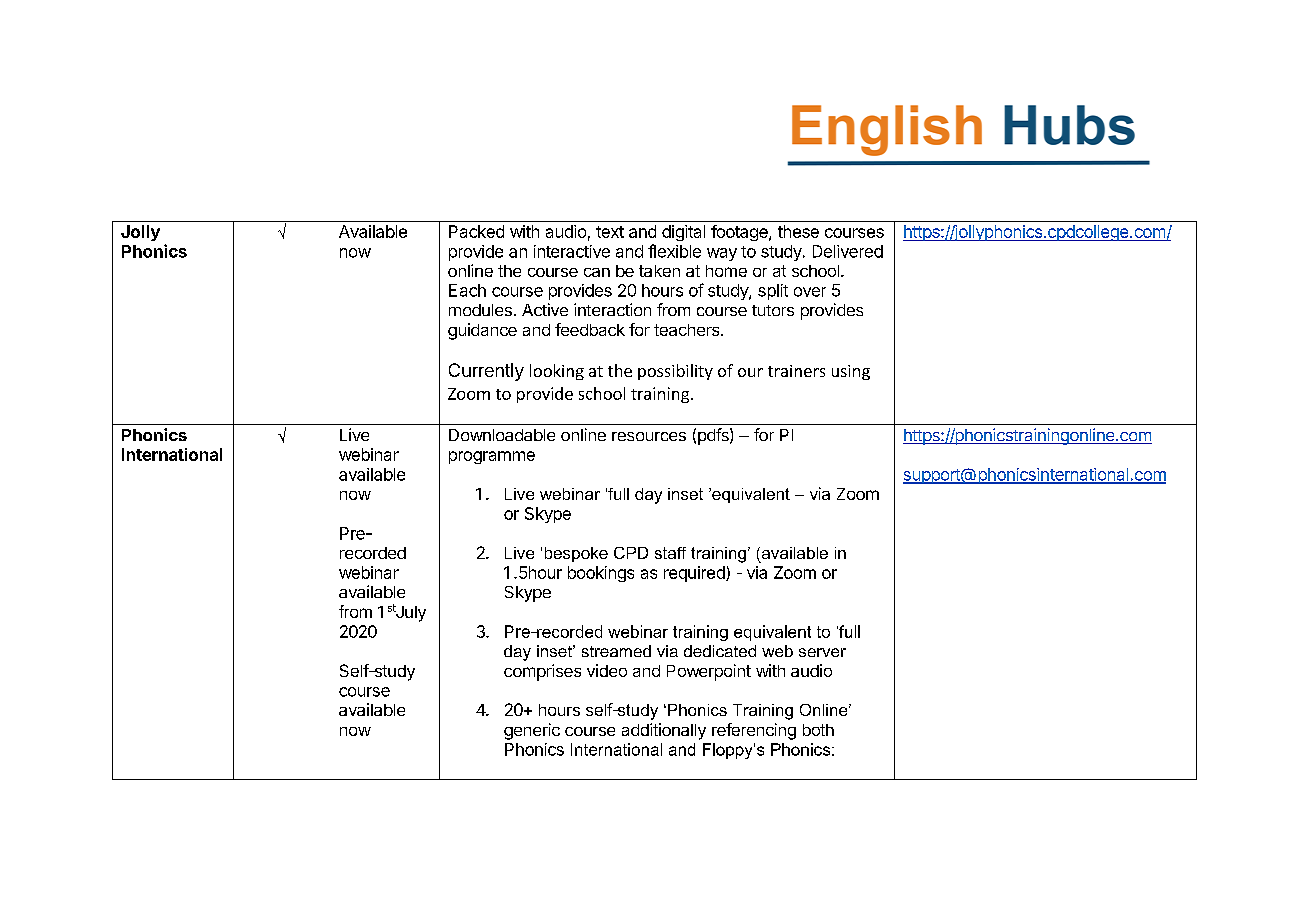 The height and width of the page is (924, 1309). Describe the element at coordinates (532, 731) in the page. I see `generic` at that location.
